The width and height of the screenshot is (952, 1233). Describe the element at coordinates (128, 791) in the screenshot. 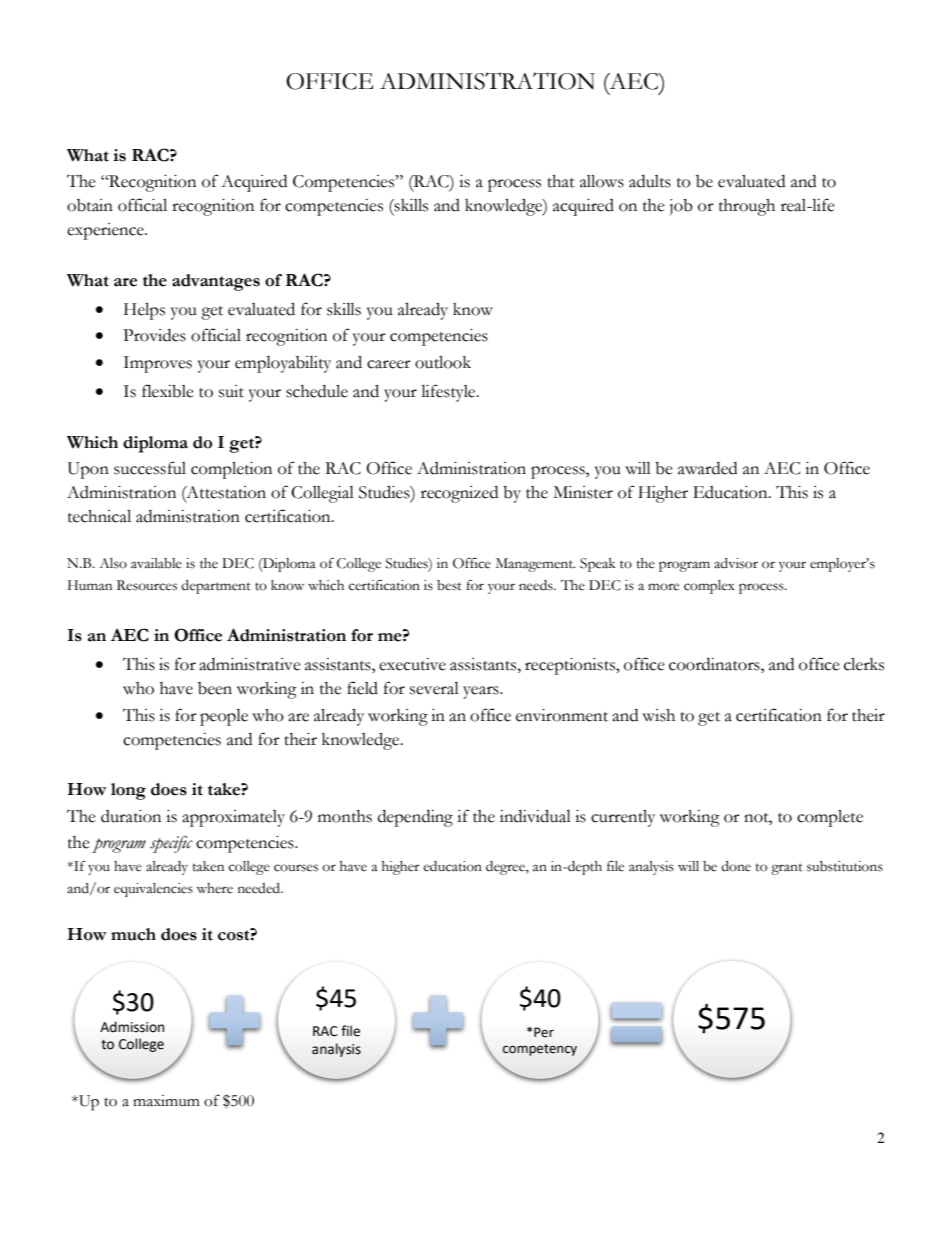

I see `long` at that location.
